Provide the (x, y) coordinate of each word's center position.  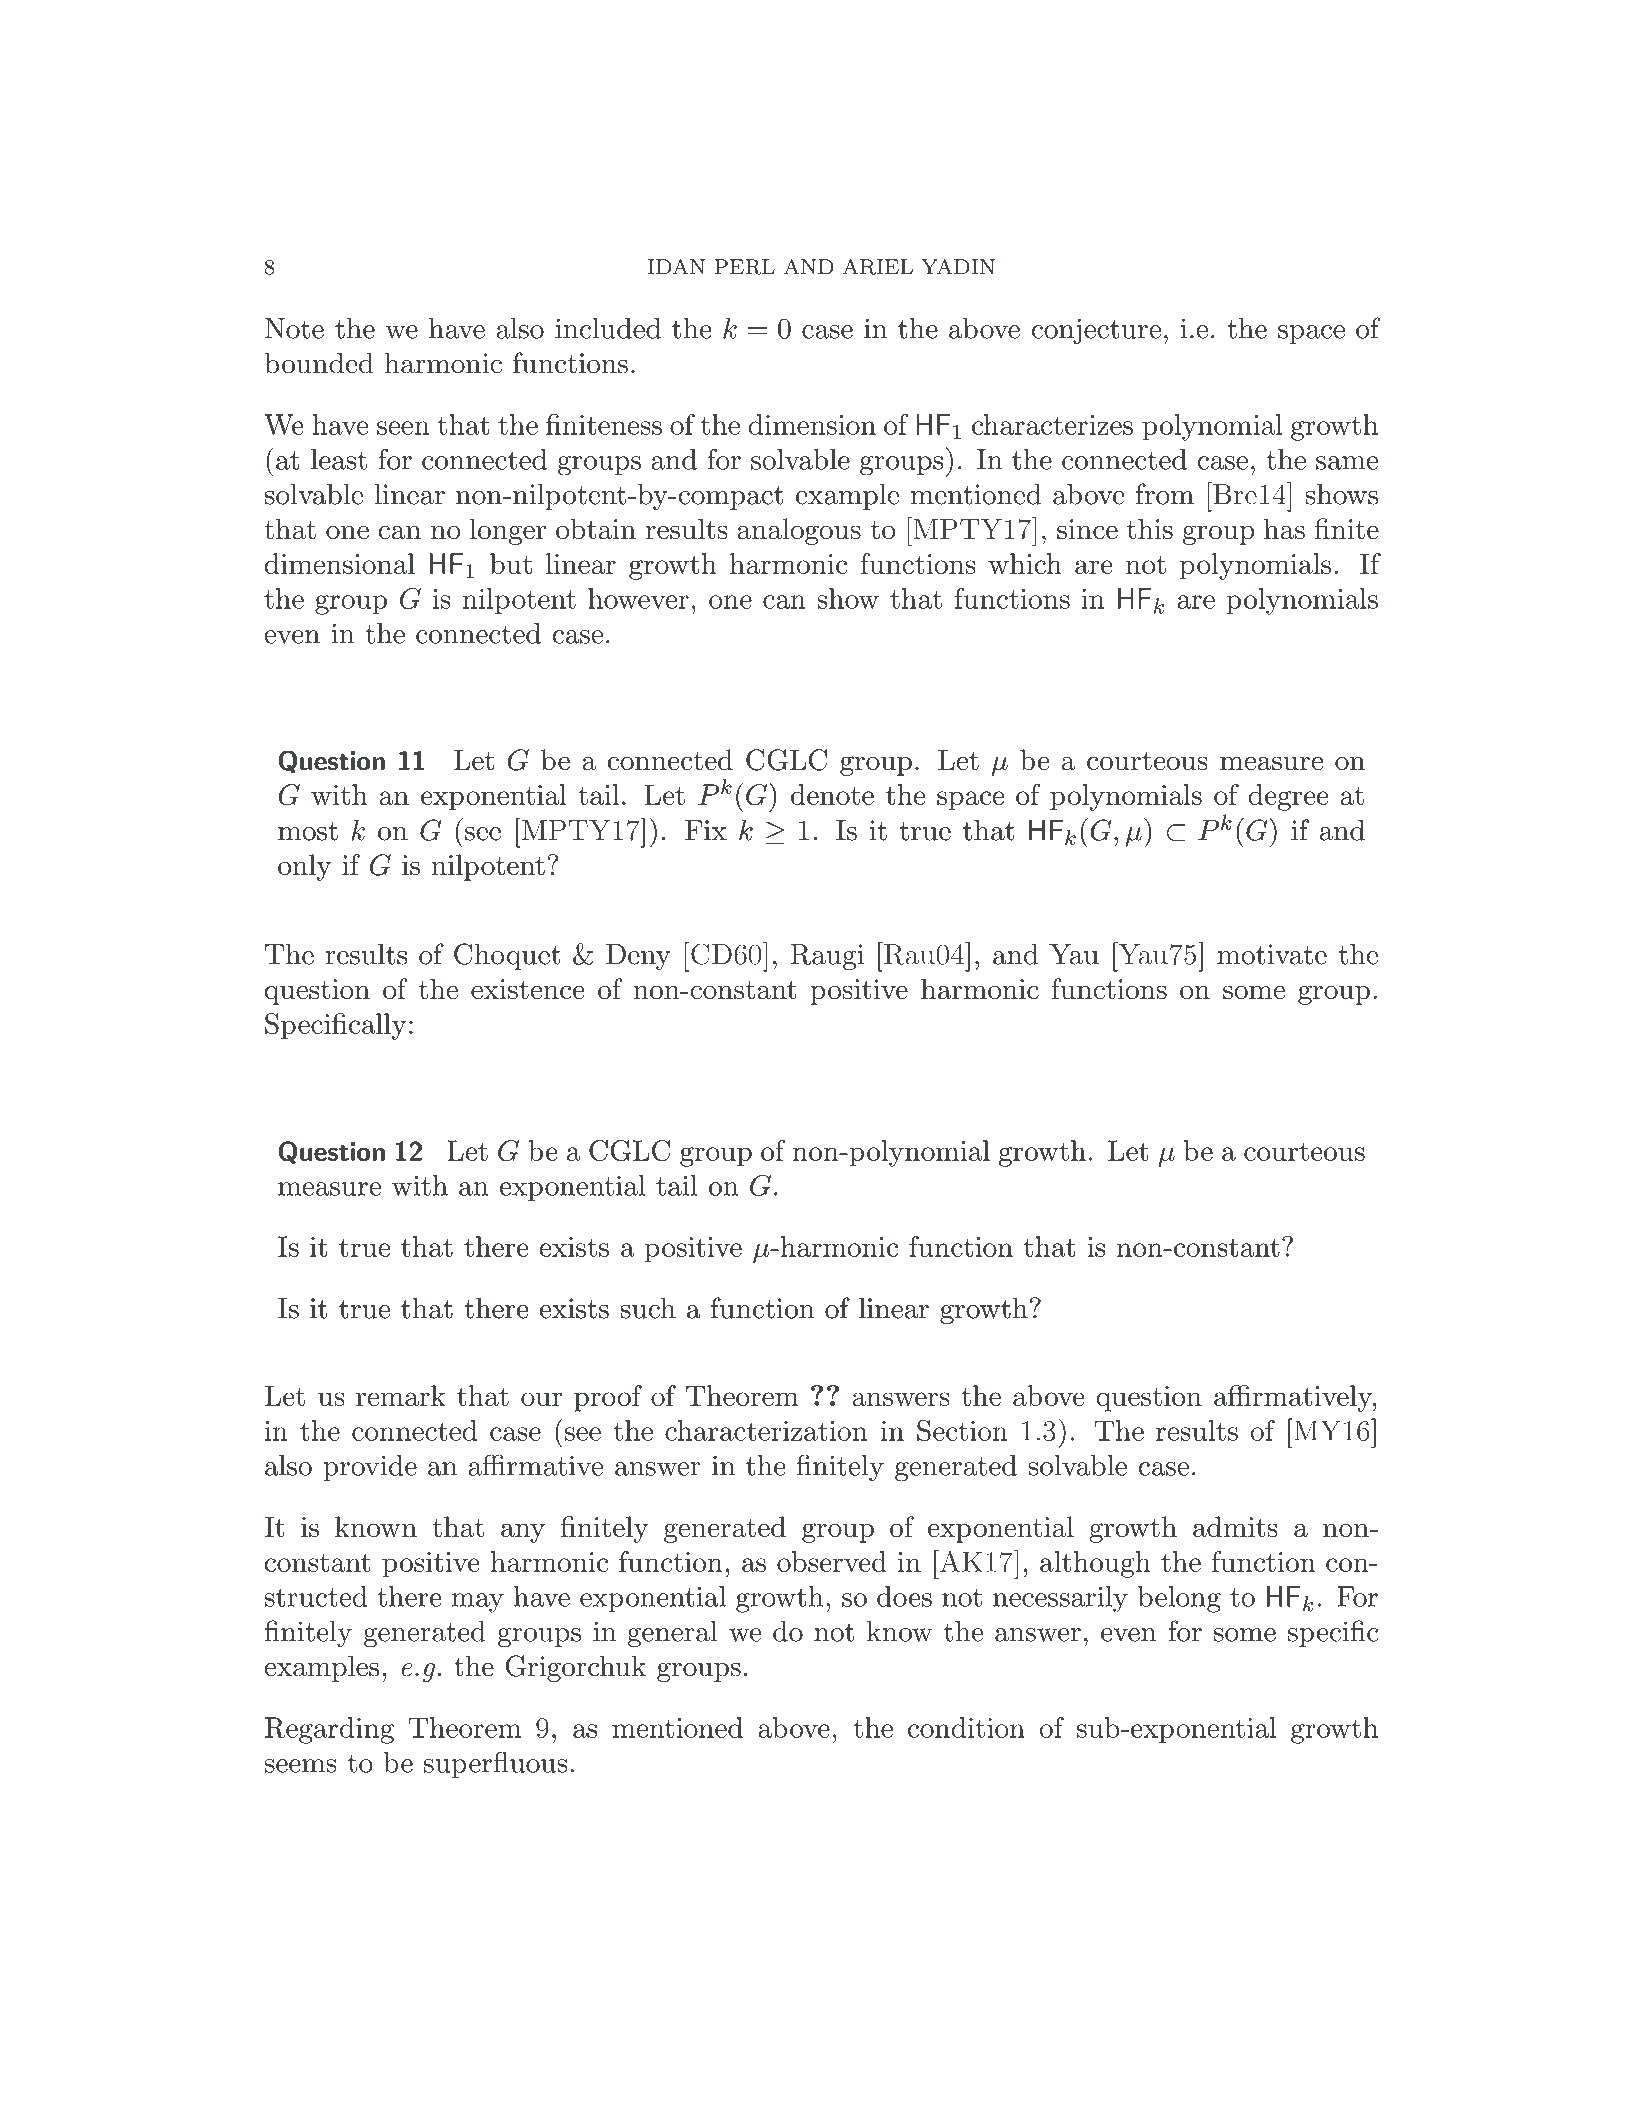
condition (966, 1727)
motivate (1272, 954)
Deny (638, 957)
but (511, 563)
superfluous (496, 1764)
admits (1235, 1526)
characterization (766, 1430)
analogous (799, 531)
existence (528, 989)
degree (1288, 797)
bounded (319, 363)
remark (401, 1395)
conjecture (1096, 331)
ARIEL (878, 267)
